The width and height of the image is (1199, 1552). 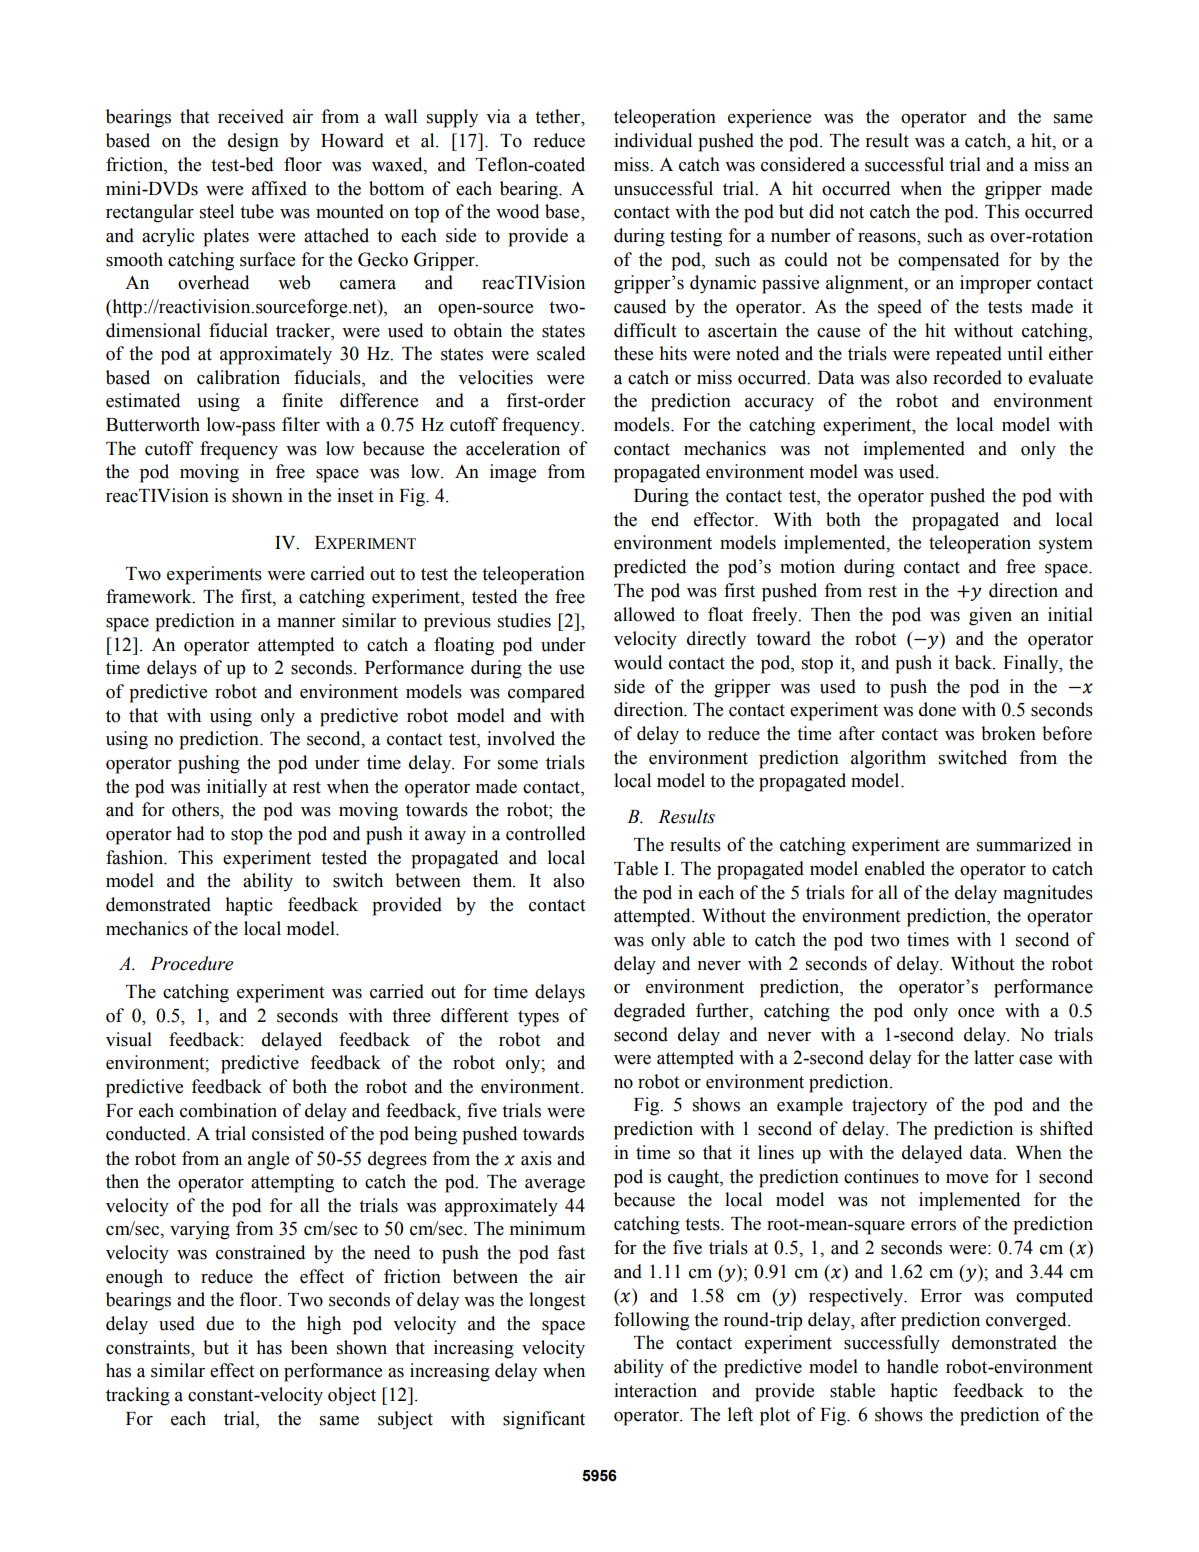 I want to click on some, so click(x=518, y=765).
